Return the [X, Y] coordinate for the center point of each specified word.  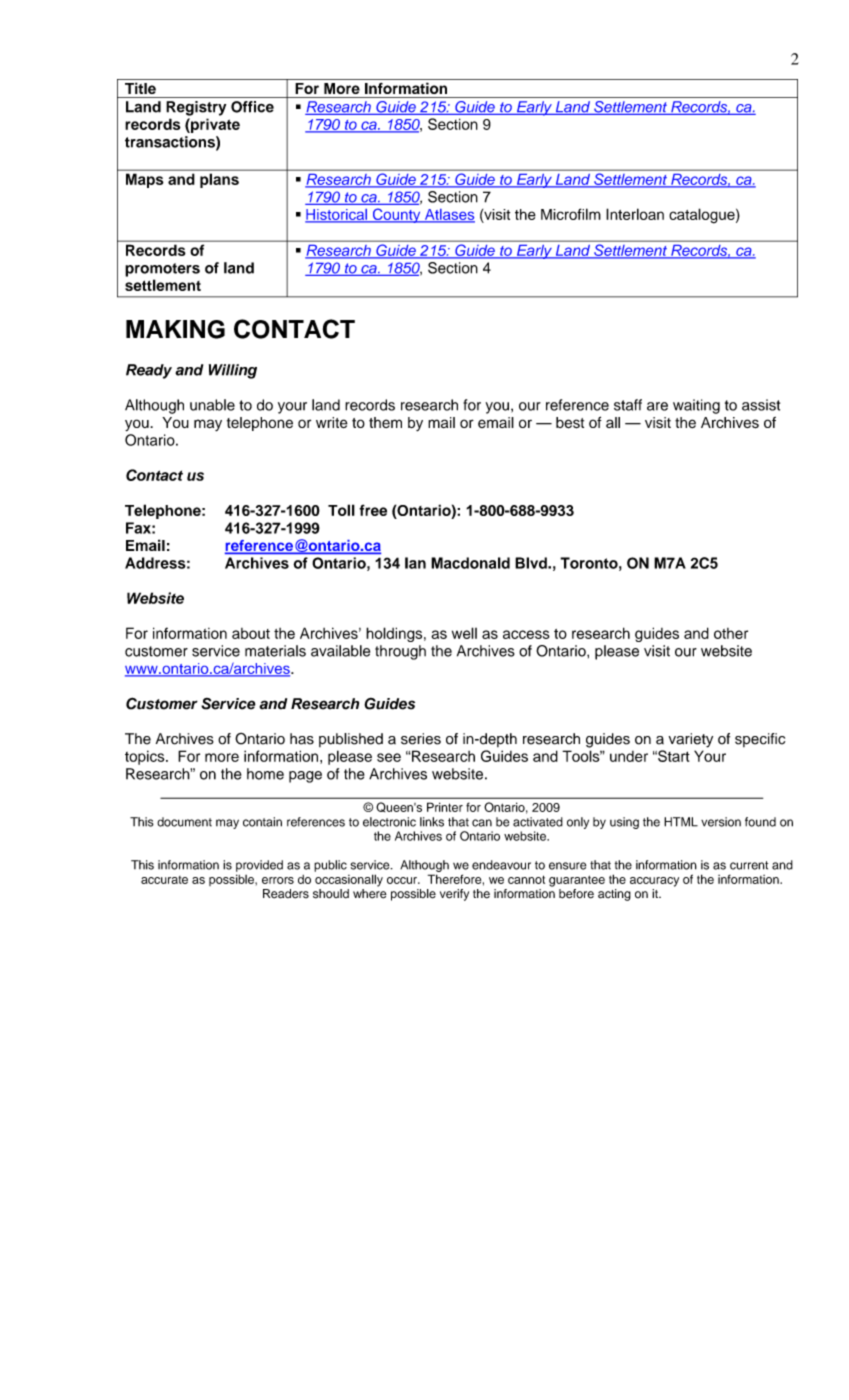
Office [252, 107]
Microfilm [571, 214]
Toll [341, 510]
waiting [696, 406]
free [373, 510]
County [396, 215]
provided [259, 866]
